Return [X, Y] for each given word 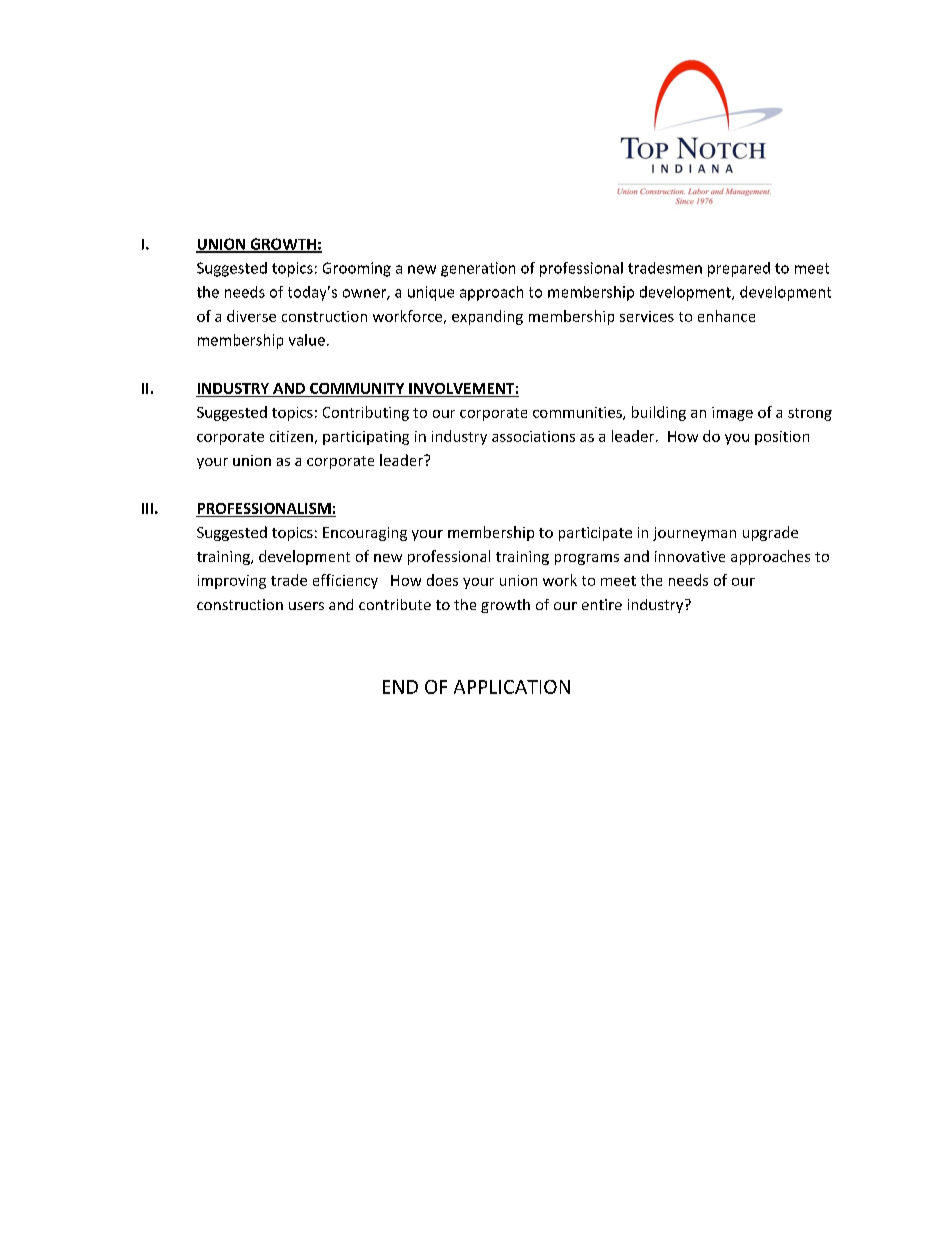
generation [478, 269]
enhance [726, 316]
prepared [739, 269]
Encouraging [365, 534]
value [307, 340]
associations [533, 436]
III [147, 508]
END [400, 687]
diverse [251, 316]
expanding [487, 317]
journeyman [694, 534]
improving [232, 582]
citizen [291, 436]
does [442, 580]
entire [602, 604]
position [782, 438]
